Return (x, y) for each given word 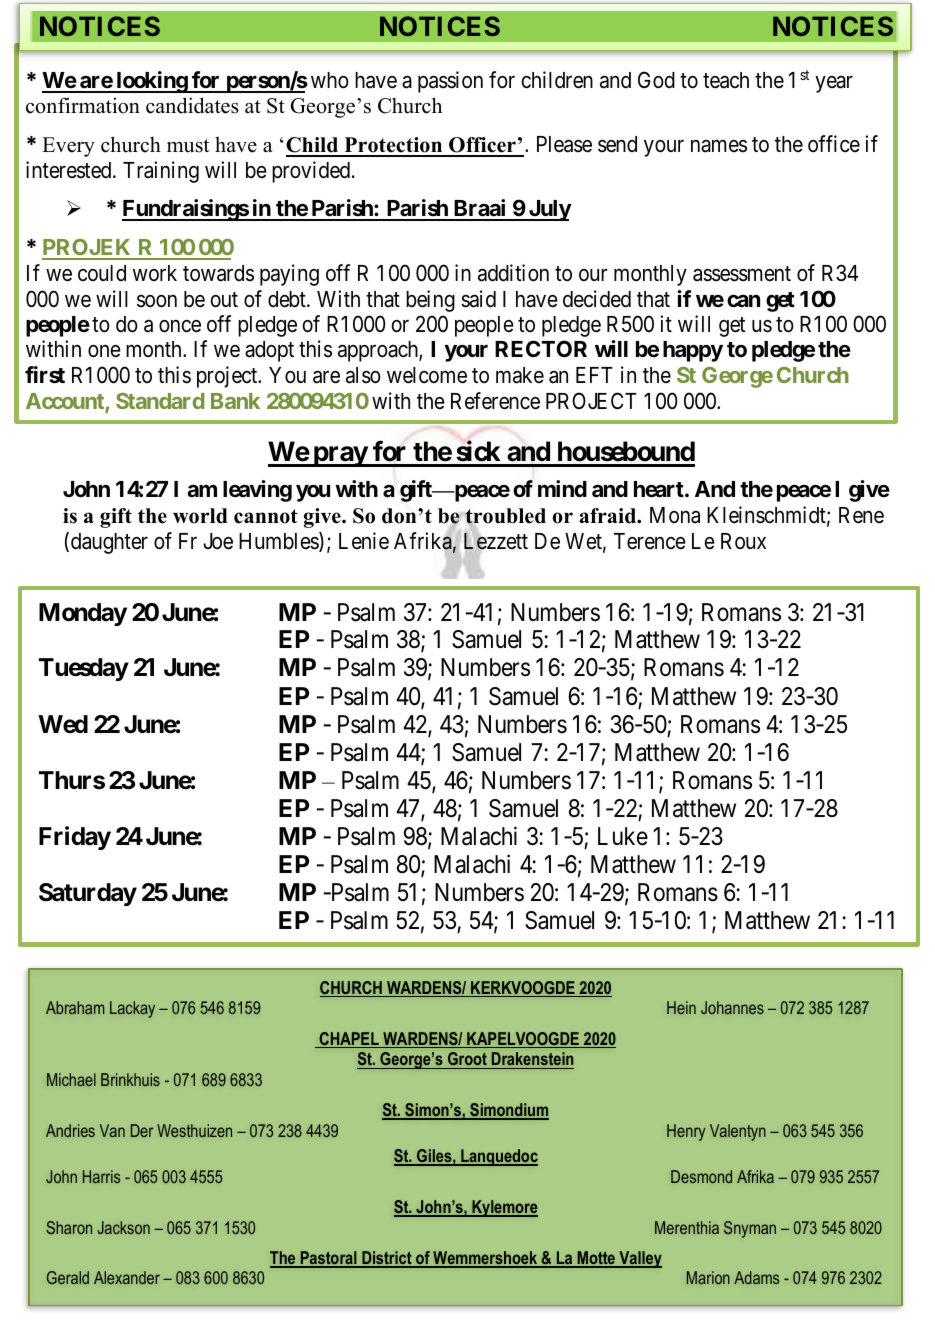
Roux (743, 541)
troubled (505, 517)
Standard (160, 401)
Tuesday (84, 669)
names (719, 146)
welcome (427, 375)
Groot (467, 1060)
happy (693, 351)
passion (450, 82)
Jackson (124, 1227)
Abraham (75, 1007)
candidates (192, 105)
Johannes (732, 1007)
